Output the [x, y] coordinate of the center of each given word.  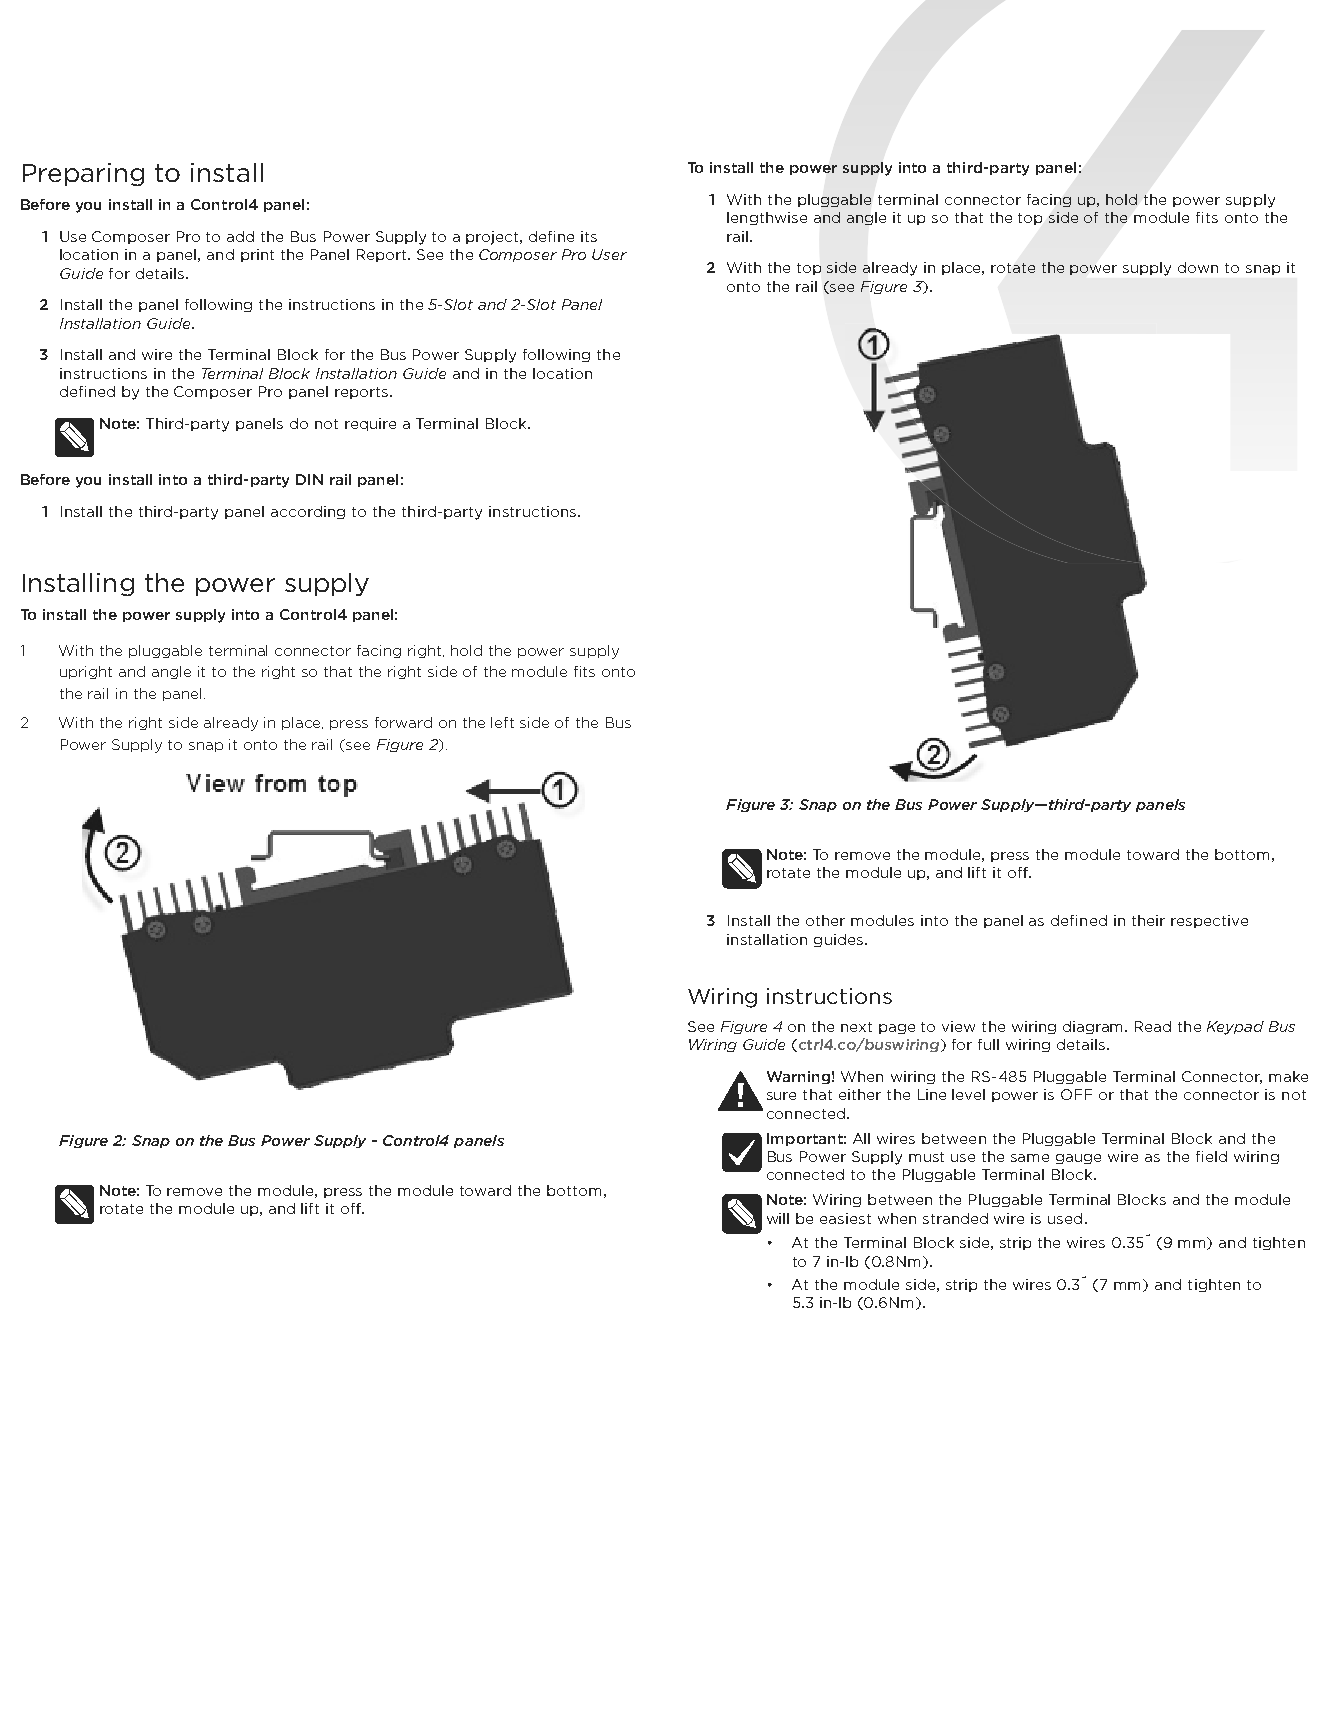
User [609, 254]
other [825, 920]
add [240, 236]
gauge [1078, 1159]
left [502, 722]
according [308, 512]
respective [1209, 921]
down [1198, 267]
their [1148, 920]
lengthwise [767, 218]
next [856, 1027]
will [778, 1218]
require [370, 424]
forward [403, 722]
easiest [845, 1218]
